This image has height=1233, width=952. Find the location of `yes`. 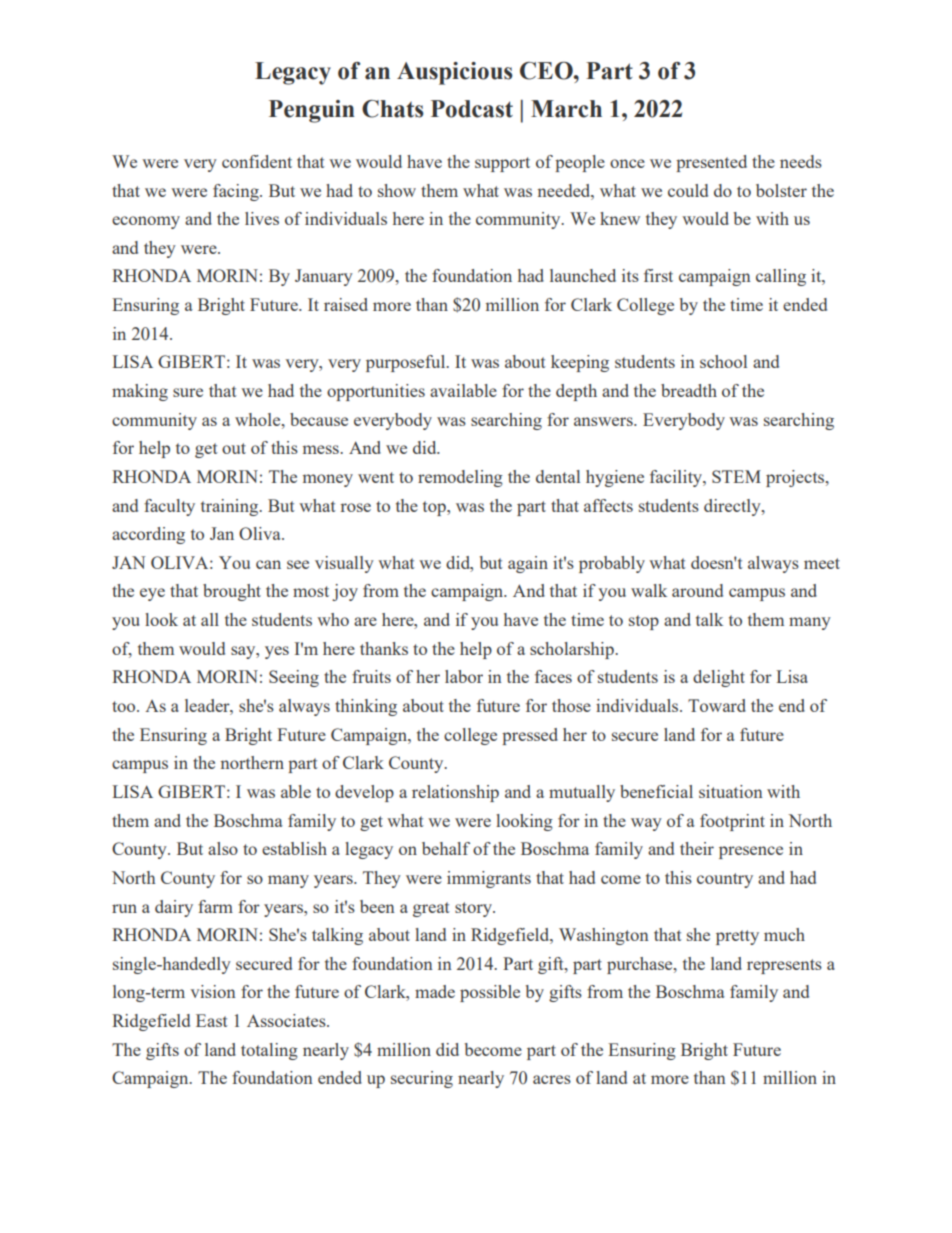

yes is located at coordinates (277, 652).
